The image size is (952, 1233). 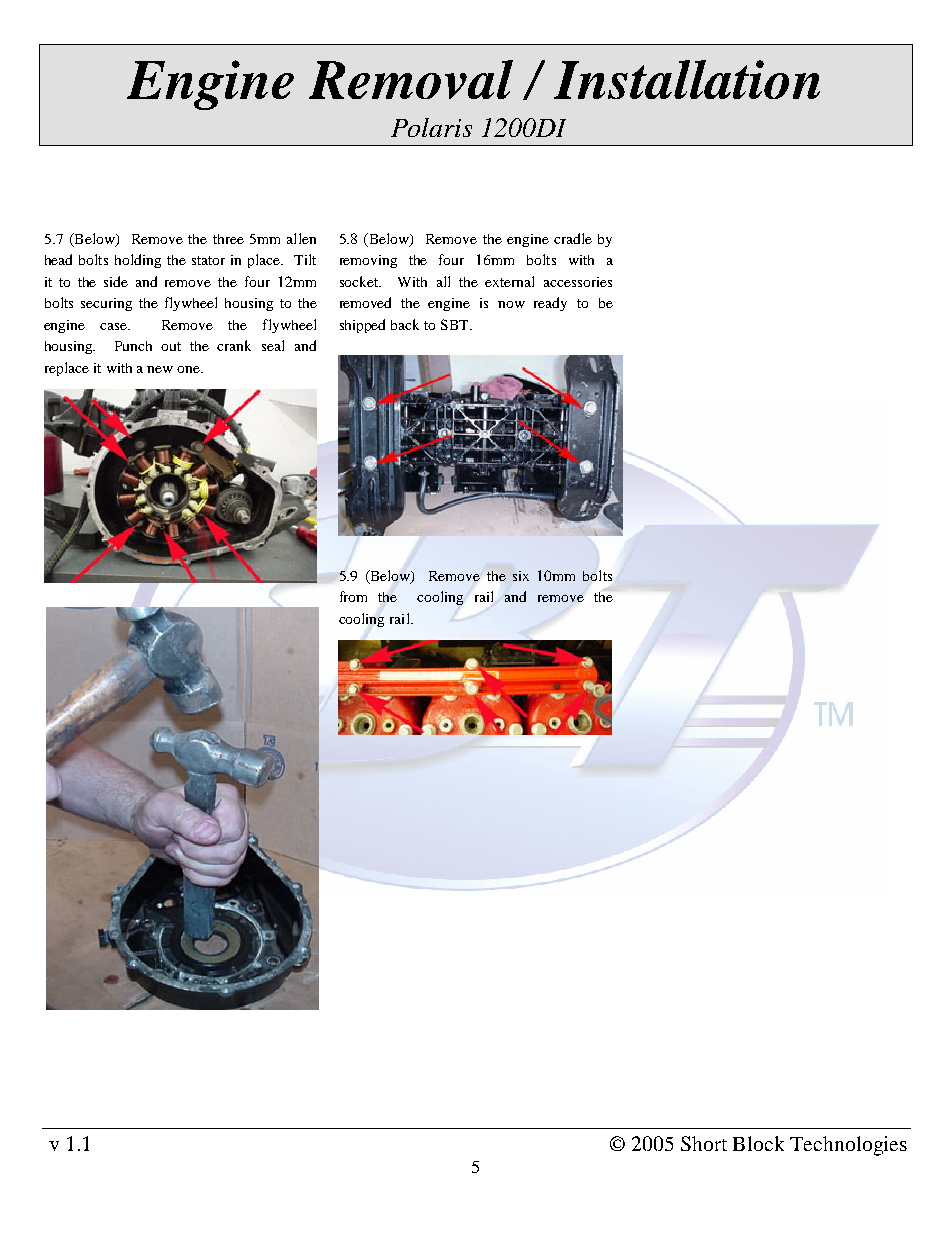 What do you see at coordinates (431, 127) in the screenshot?
I see `Polaris` at bounding box center [431, 127].
